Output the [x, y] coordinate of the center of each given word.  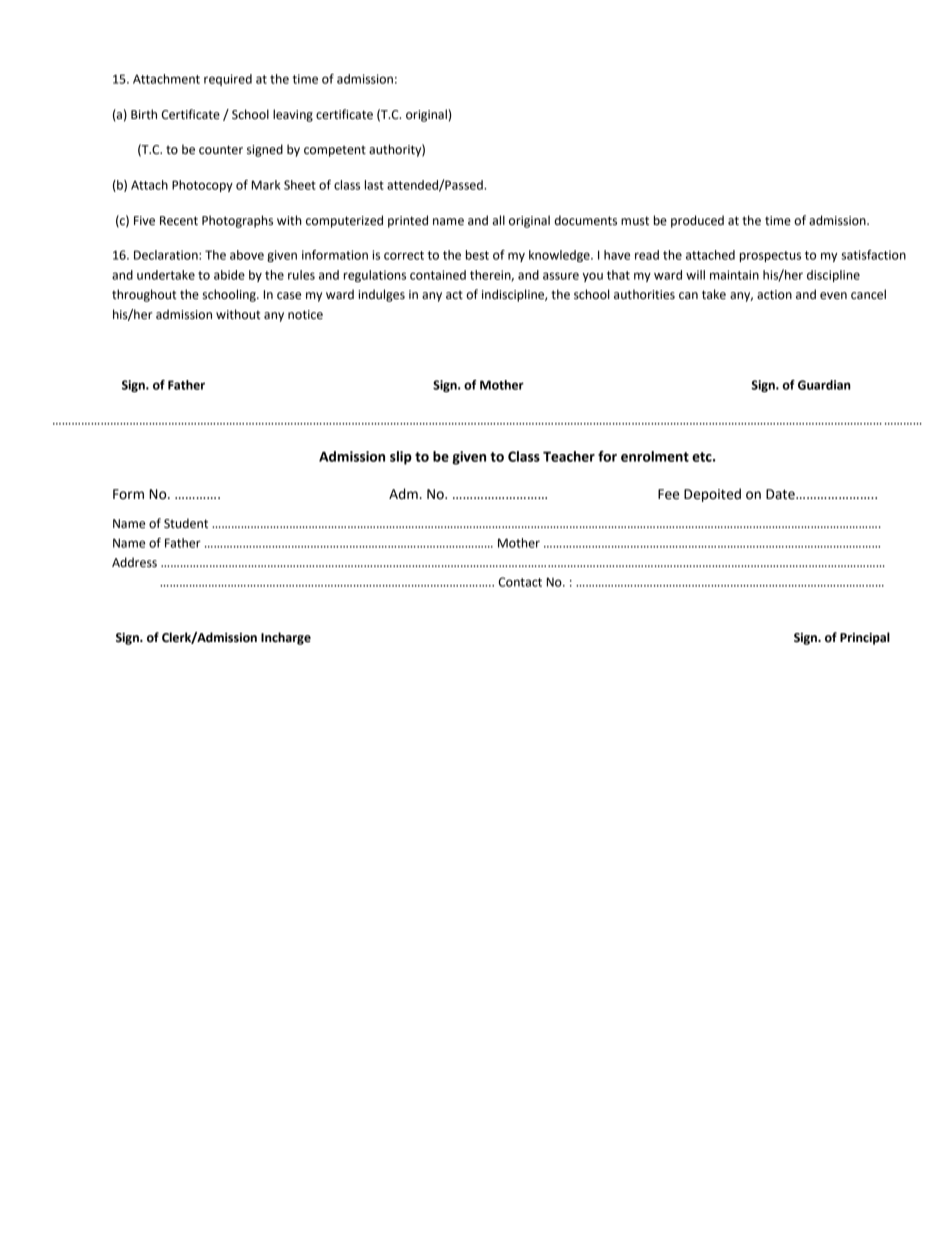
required [228, 80]
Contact [520, 582]
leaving [293, 115]
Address [134, 562]
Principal [865, 638]
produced [697, 221]
